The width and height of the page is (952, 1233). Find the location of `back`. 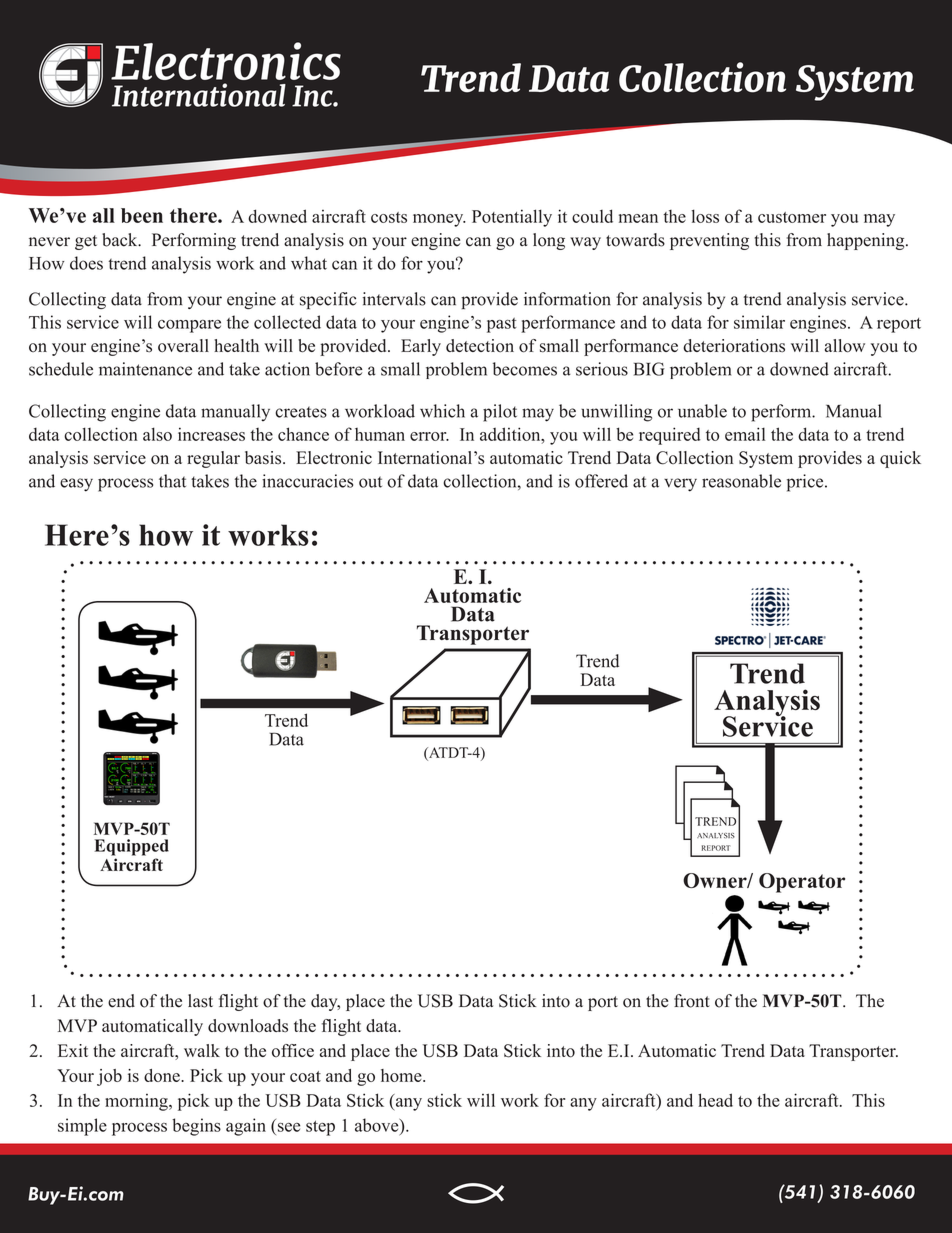

back is located at coordinates (121, 240).
